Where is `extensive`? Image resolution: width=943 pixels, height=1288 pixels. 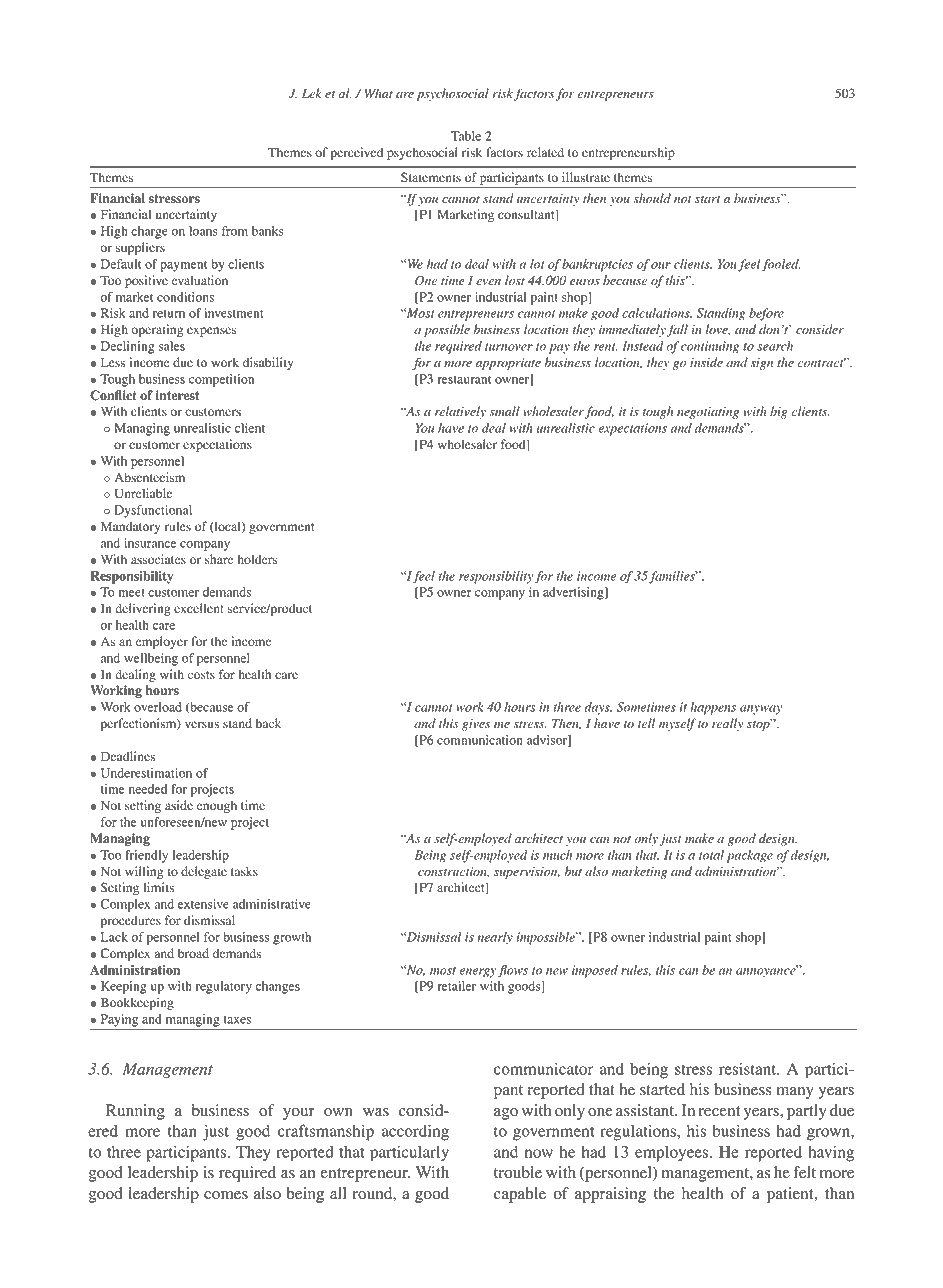 extensive is located at coordinates (203, 904).
